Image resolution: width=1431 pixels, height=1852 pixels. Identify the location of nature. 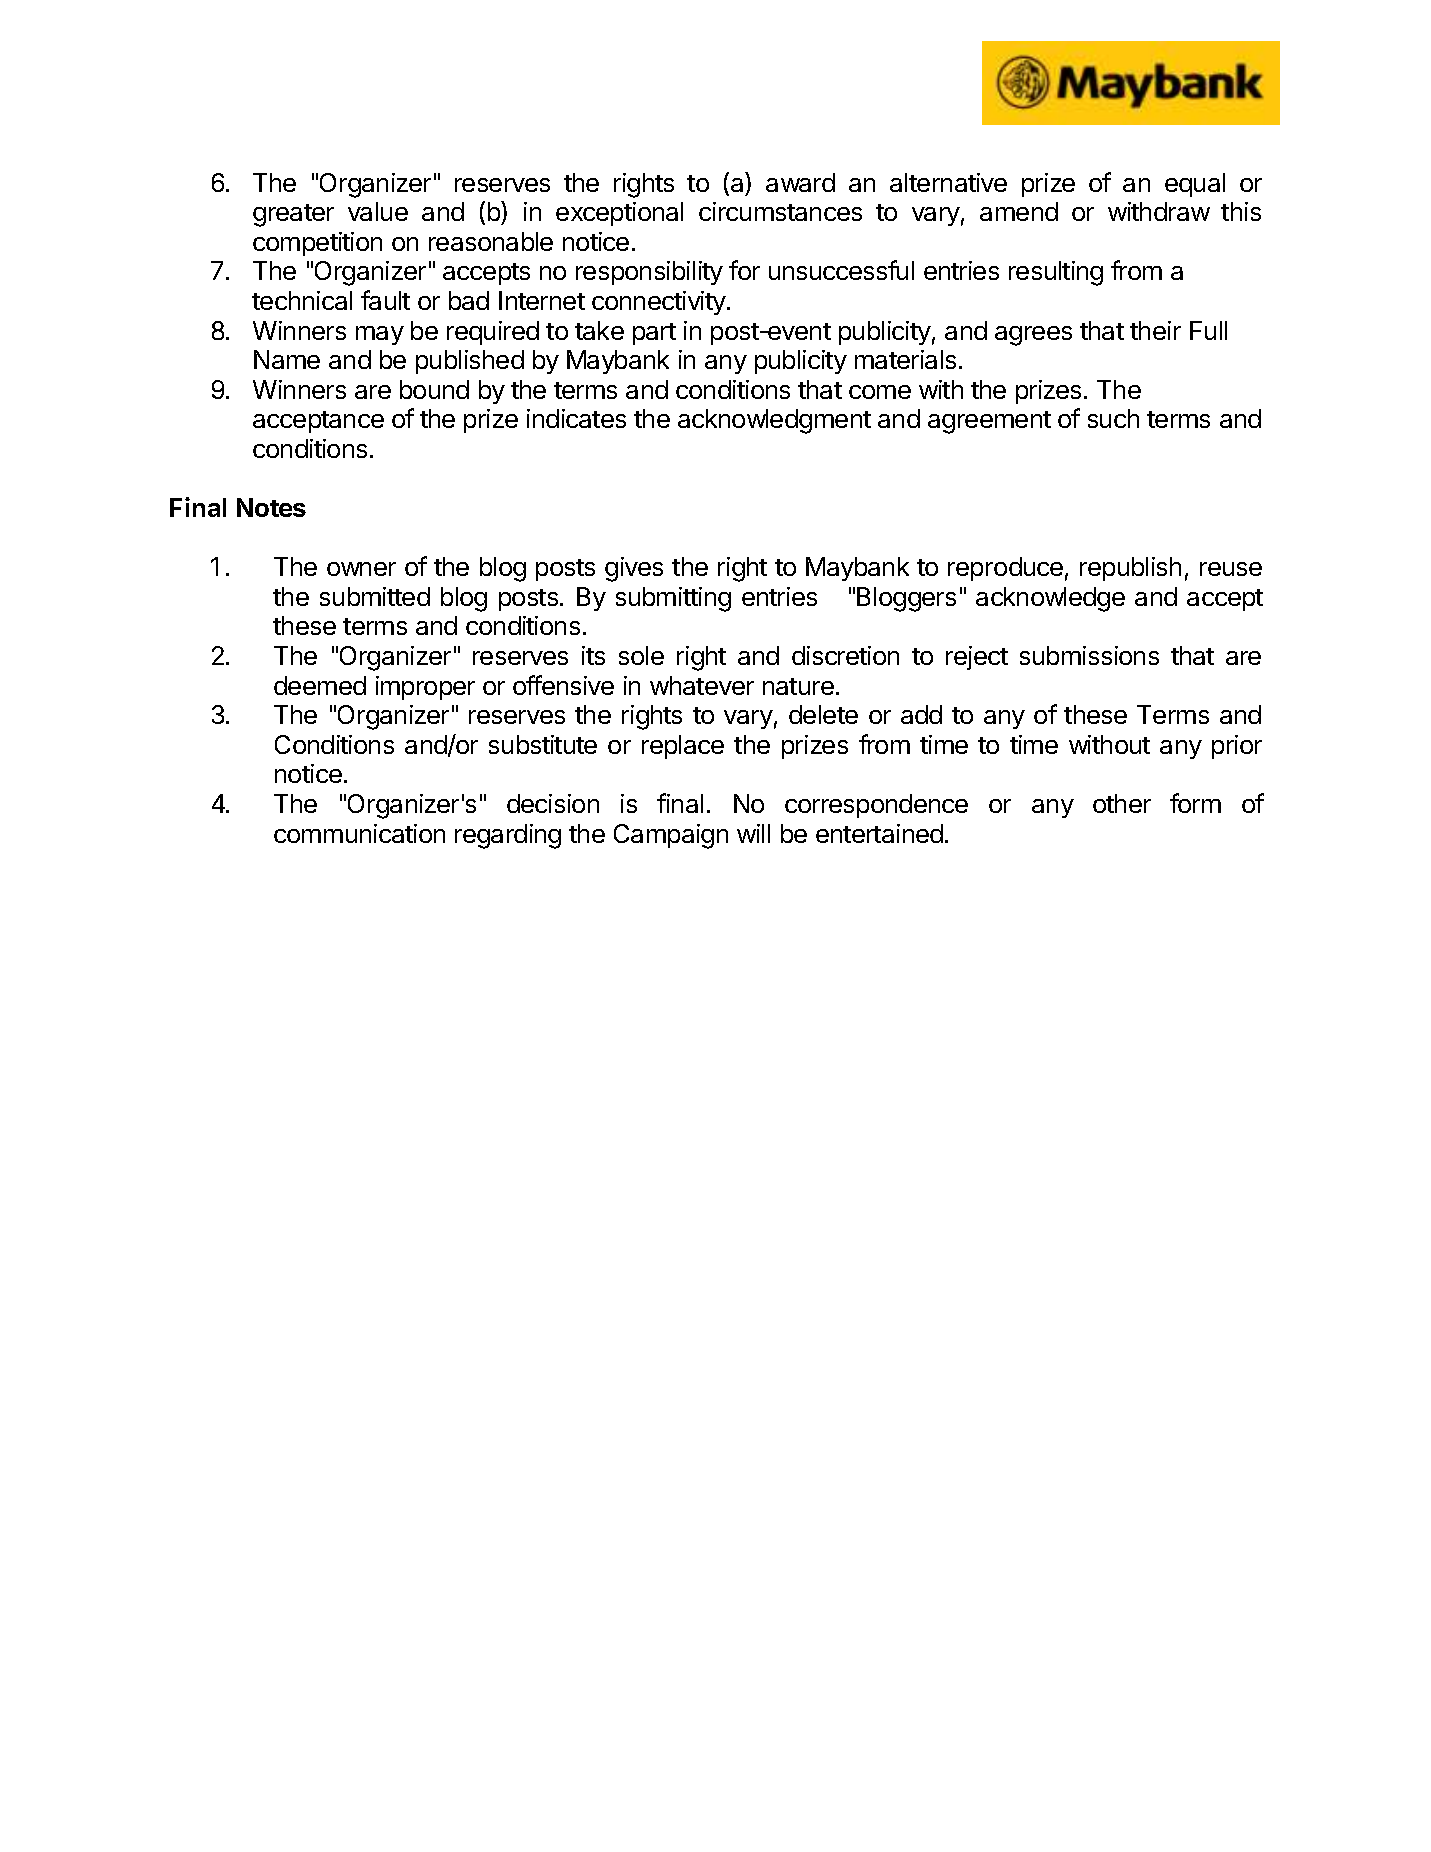
(798, 686).
